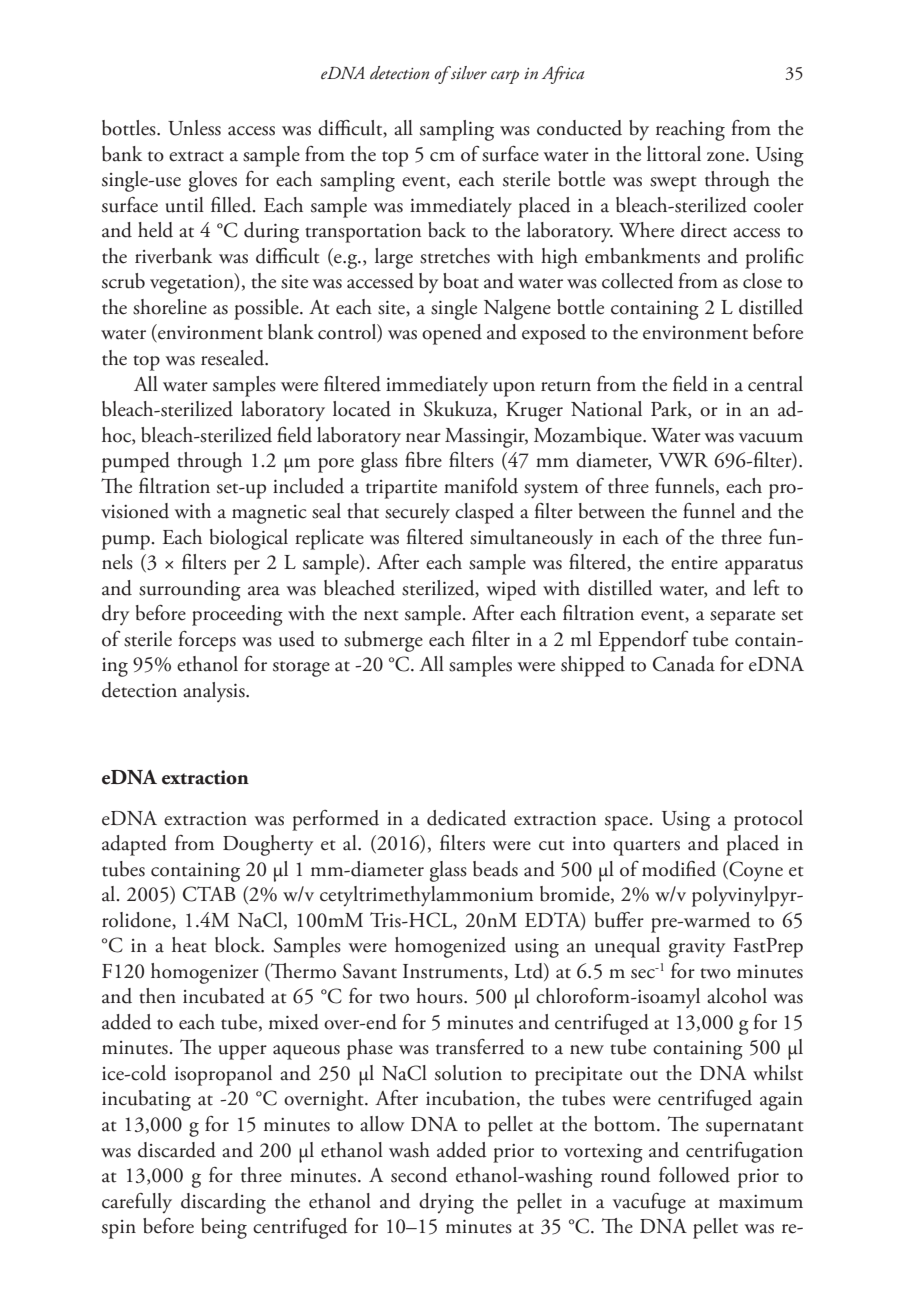 This page has height=1316, width=905. What do you see at coordinates (194, 128) in the page?
I see `Unless` at bounding box center [194, 128].
